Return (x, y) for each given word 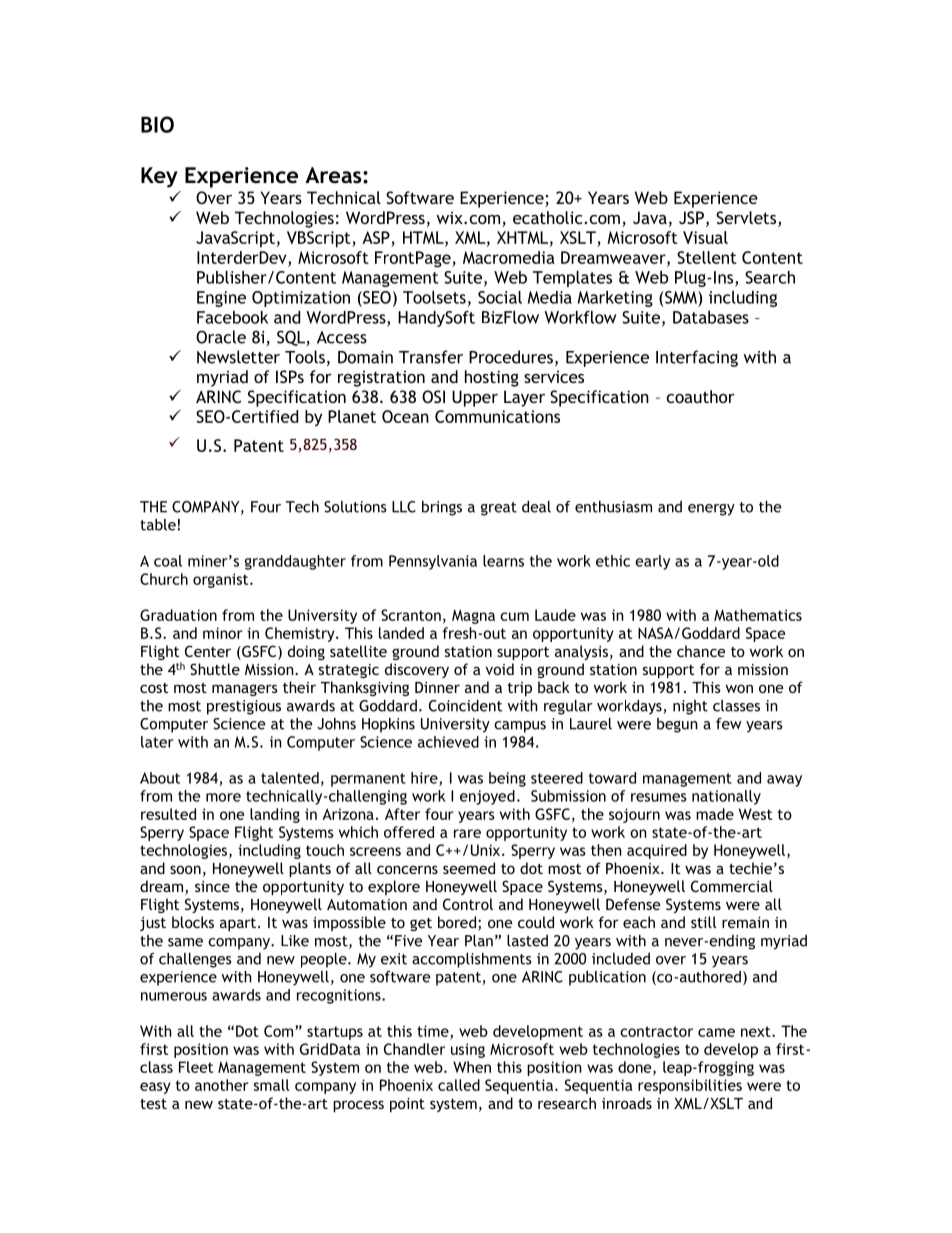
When (472, 1067)
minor (222, 633)
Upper (475, 398)
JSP (691, 217)
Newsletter (238, 357)
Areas (334, 175)
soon (185, 869)
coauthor (701, 396)
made (715, 814)
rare (467, 833)
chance (701, 651)
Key (159, 177)
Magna (473, 616)
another (221, 1085)
